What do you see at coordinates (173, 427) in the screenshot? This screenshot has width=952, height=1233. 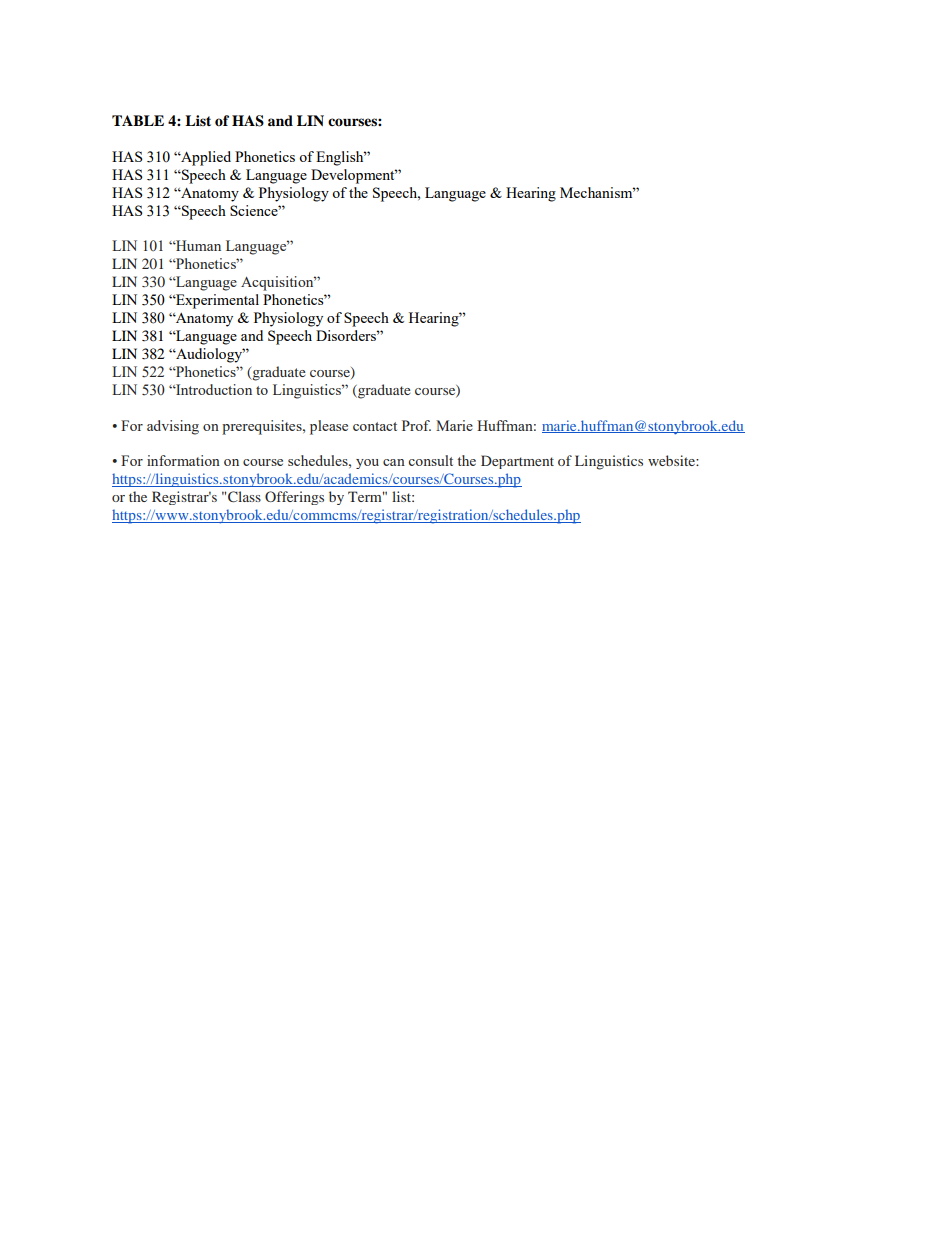 I see `advising` at bounding box center [173, 427].
